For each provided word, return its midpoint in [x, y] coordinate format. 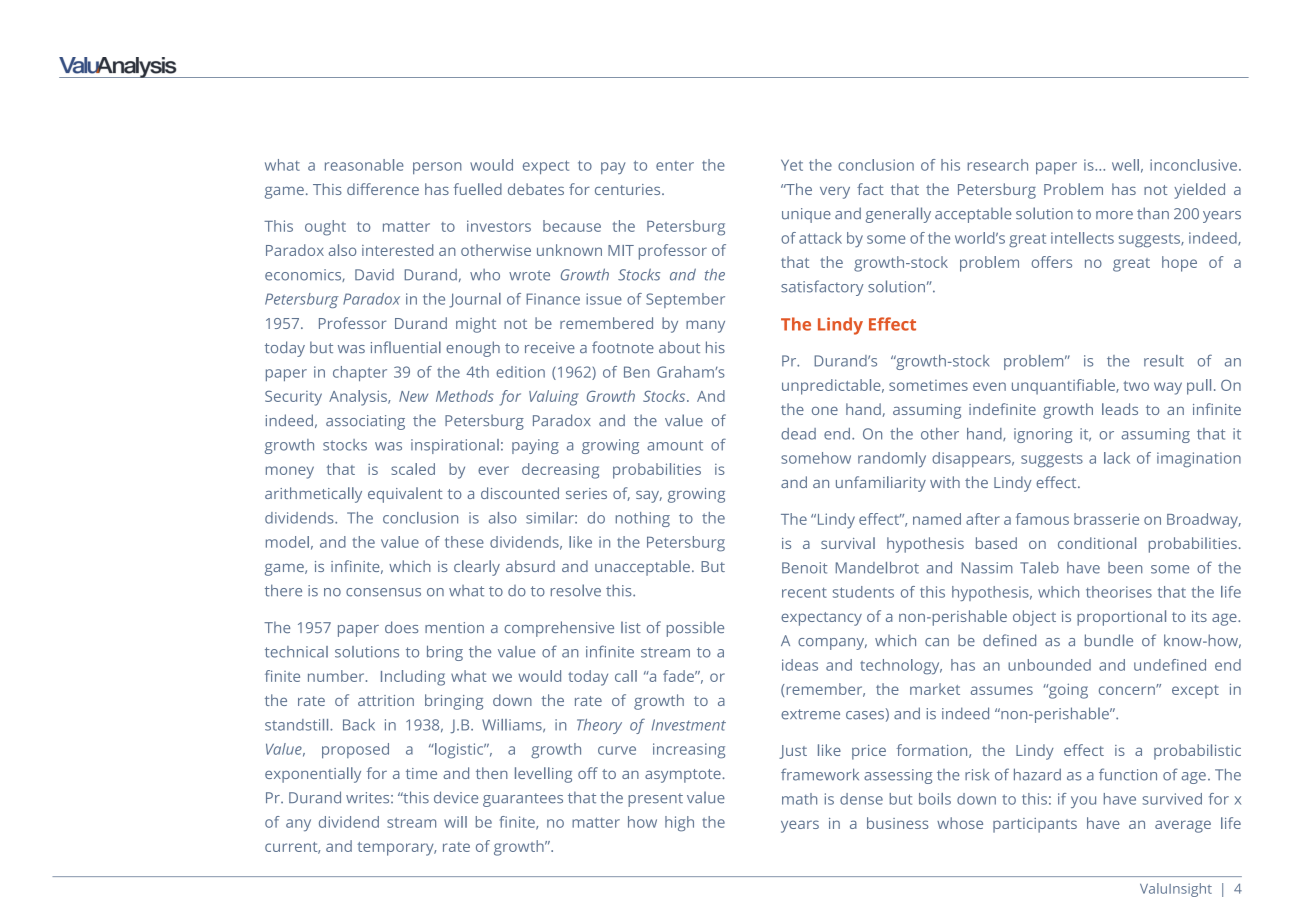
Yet [792, 165]
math [799, 799]
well [1125, 165]
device [456, 797]
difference [383, 189]
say [649, 497]
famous [1042, 519]
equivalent [405, 495]
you [1083, 802]
